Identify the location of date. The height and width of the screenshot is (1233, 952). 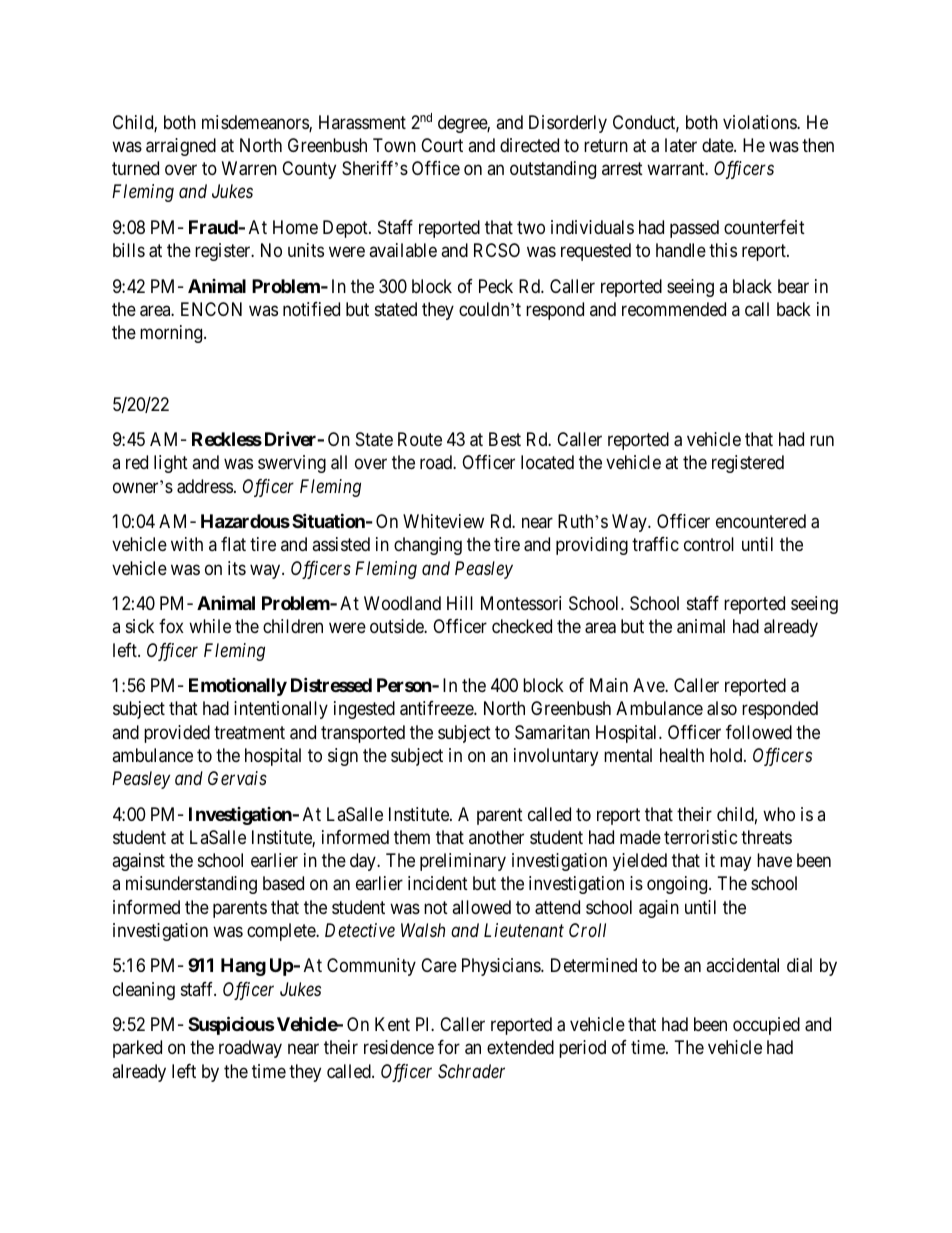
(718, 145).
